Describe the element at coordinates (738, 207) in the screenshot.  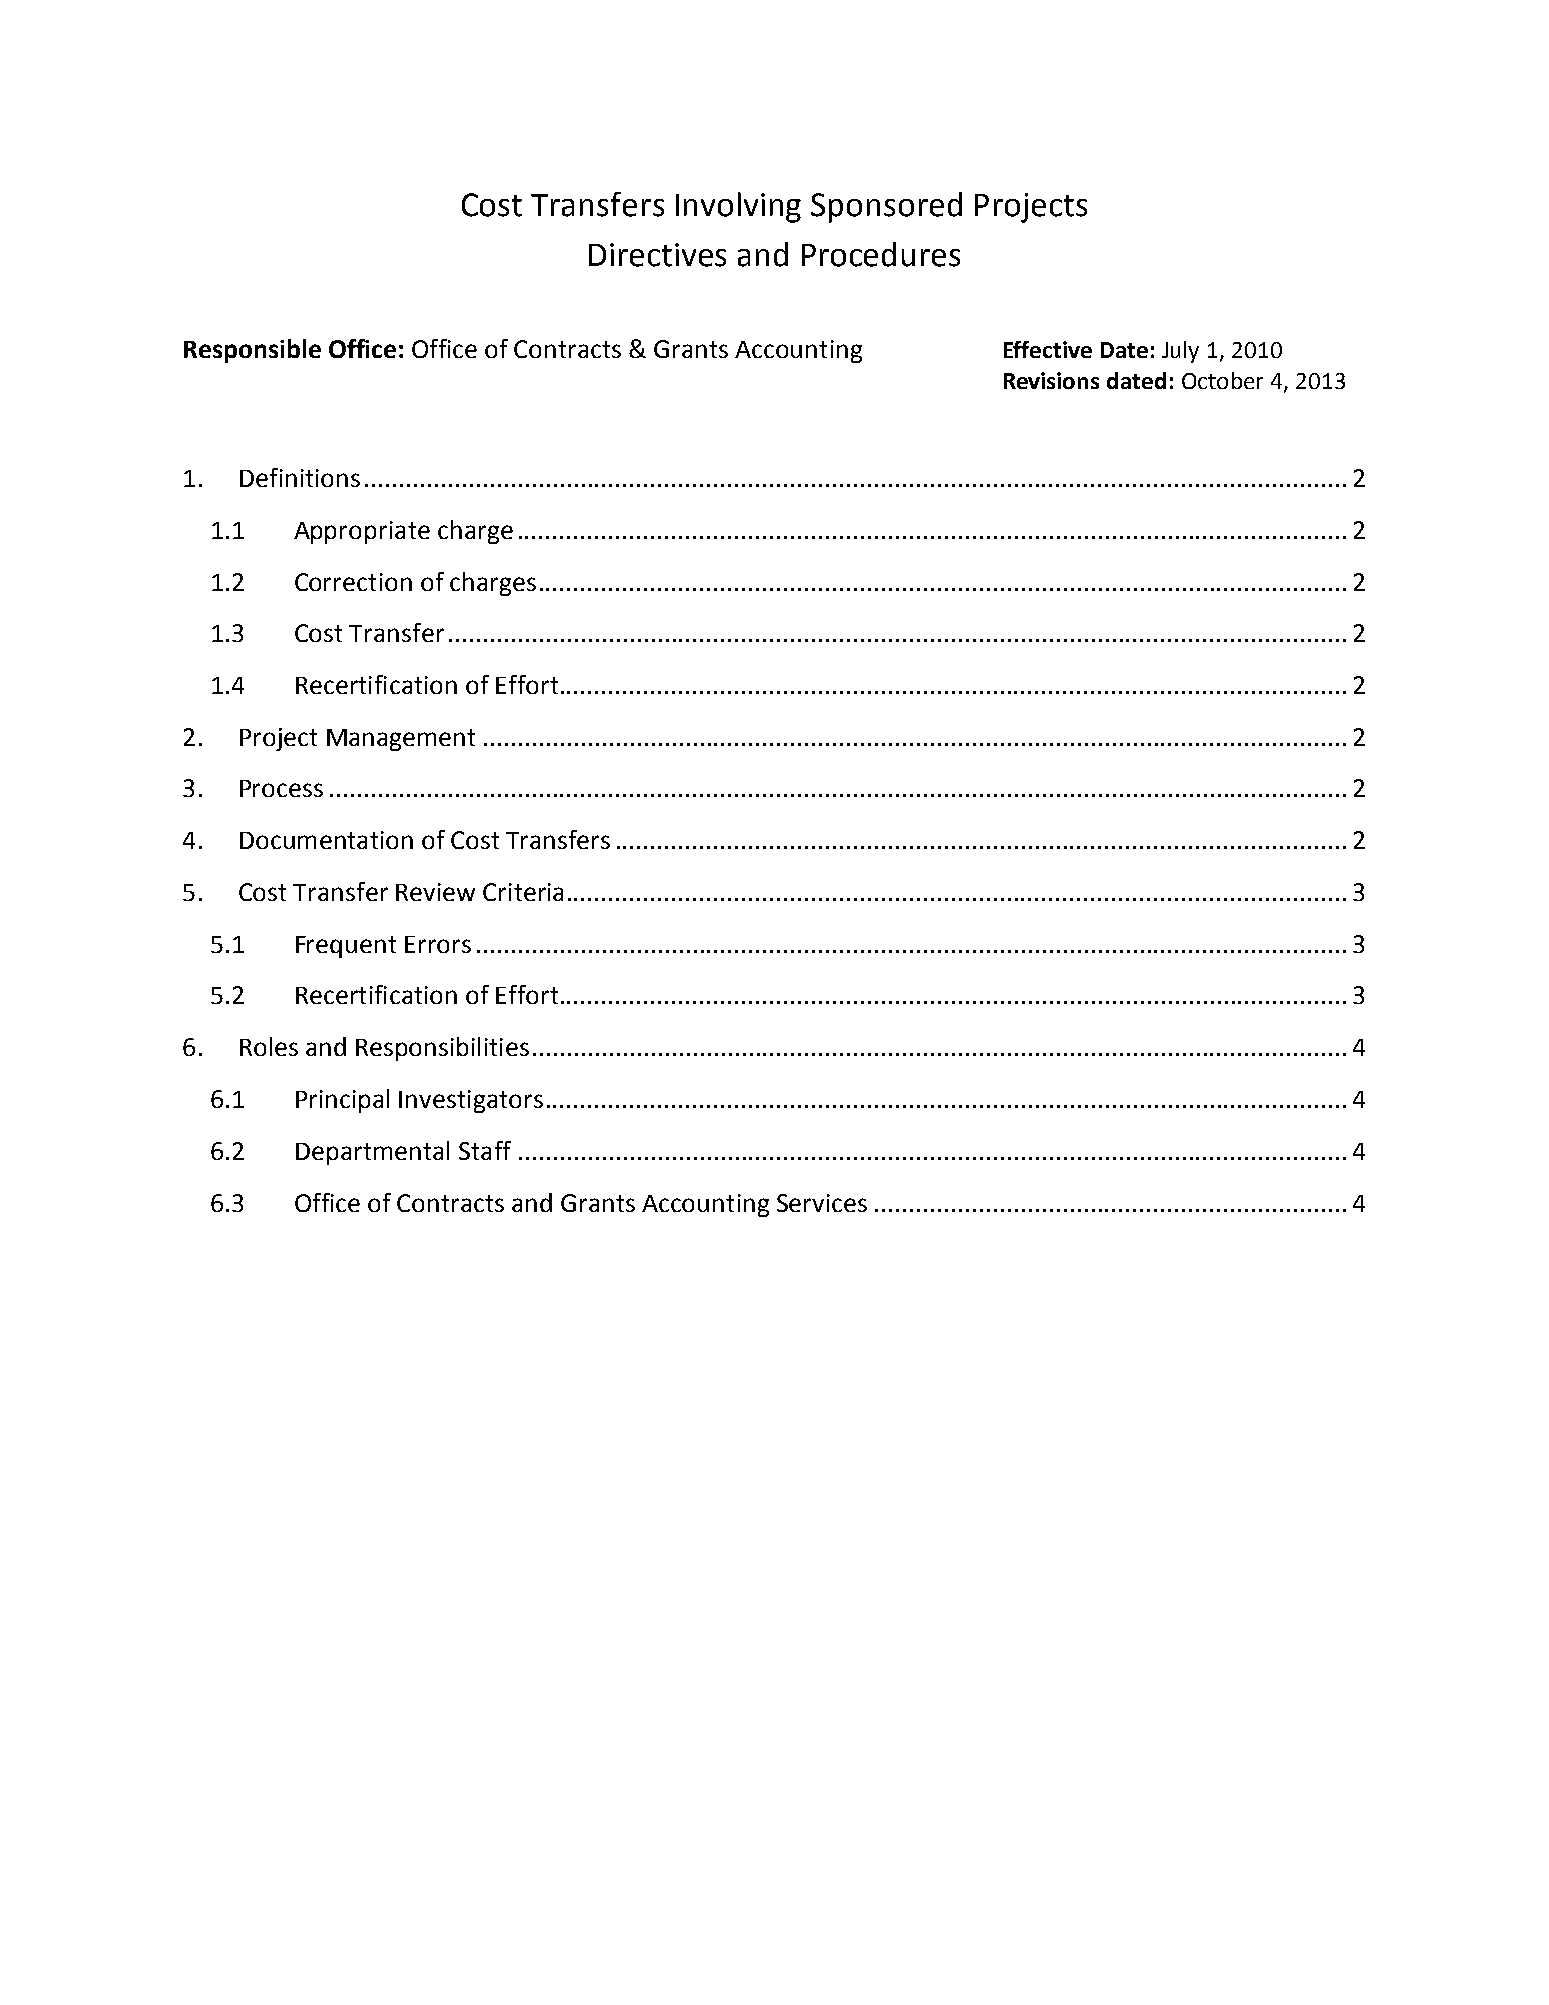
I see `Involving` at that location.
